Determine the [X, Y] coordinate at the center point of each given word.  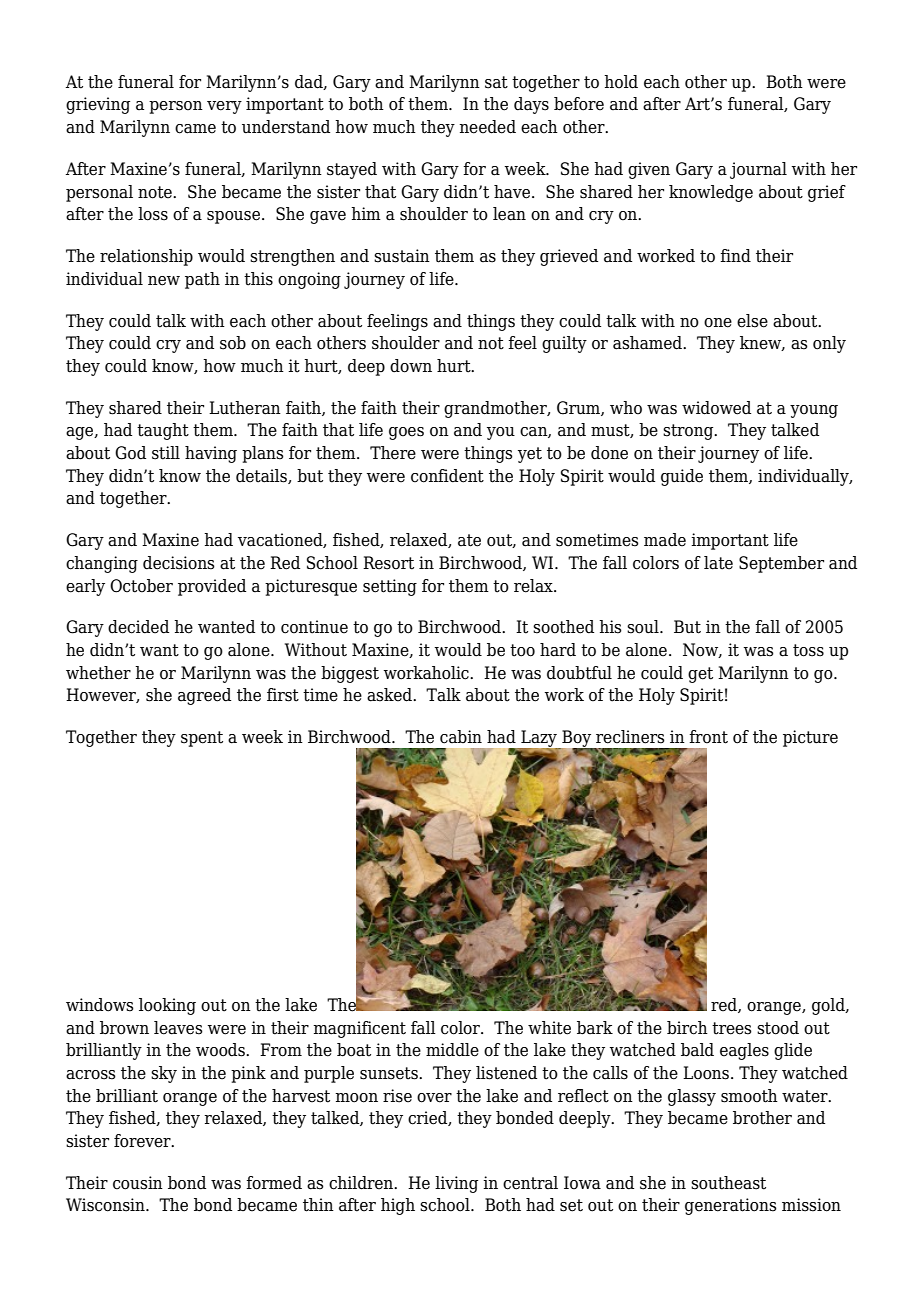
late [718, 563]
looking [167, 1006]
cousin [138, 1183]
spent [202, 739]
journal [758, 170]
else [752, 321]
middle [452, 1050]
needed [487, 127]
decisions [179, 563]
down [411, 366]
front [708, 737]
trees [732, 1028]
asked [390, 695]
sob [233, 343]
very [224, 107]
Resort [388, 563]
